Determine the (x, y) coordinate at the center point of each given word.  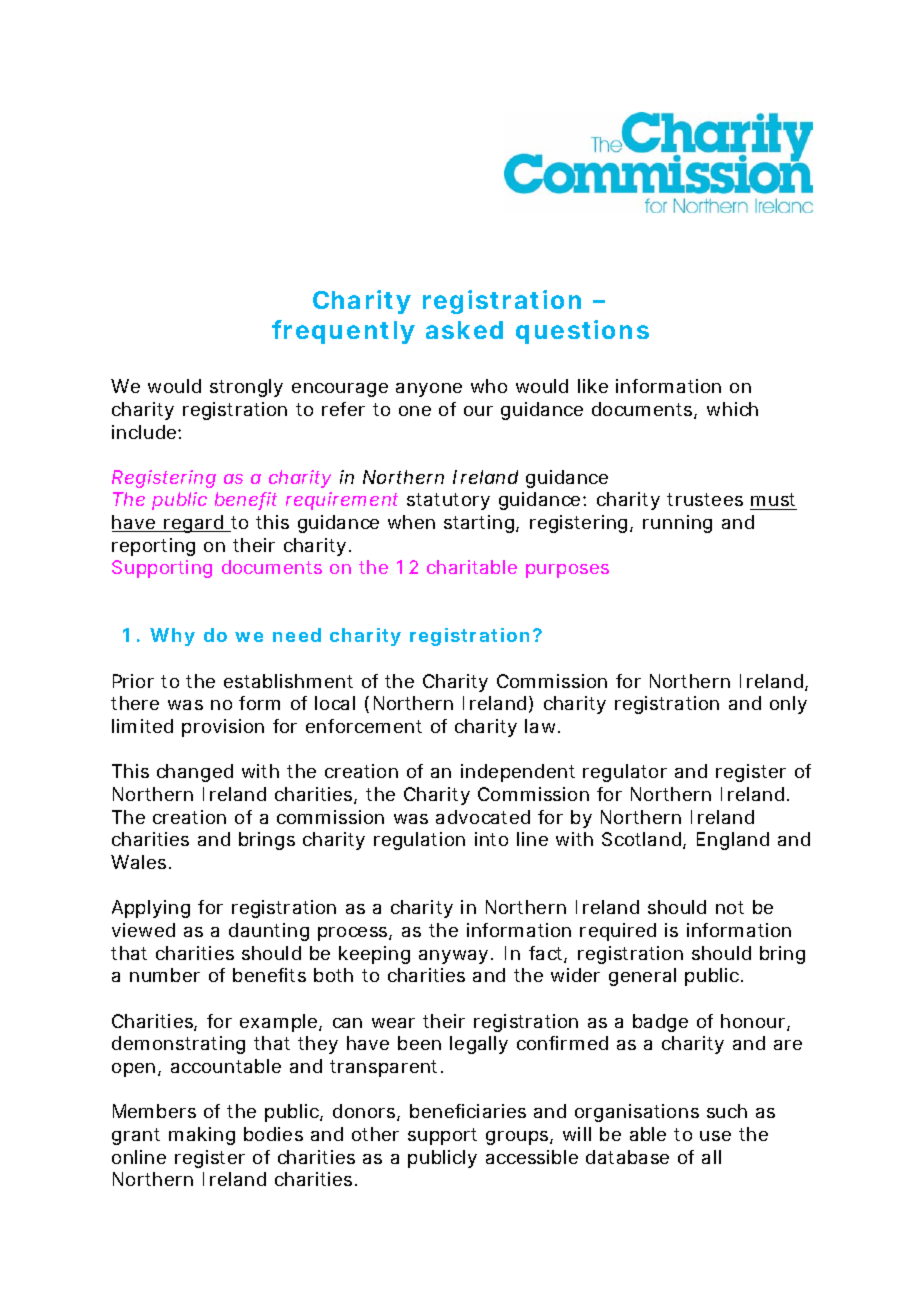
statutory (448, 501)
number (165, 975)
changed (195, 773)
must (773, 501)
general (642, 977)
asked (464, 330)
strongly (246, 388)
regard (195, 524)
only (788, 705)
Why (172, 637)
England (733, 841)
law (542, 726)
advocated (483, 817)
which (732, 409)
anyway (456, 957)
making (202, 1136)
